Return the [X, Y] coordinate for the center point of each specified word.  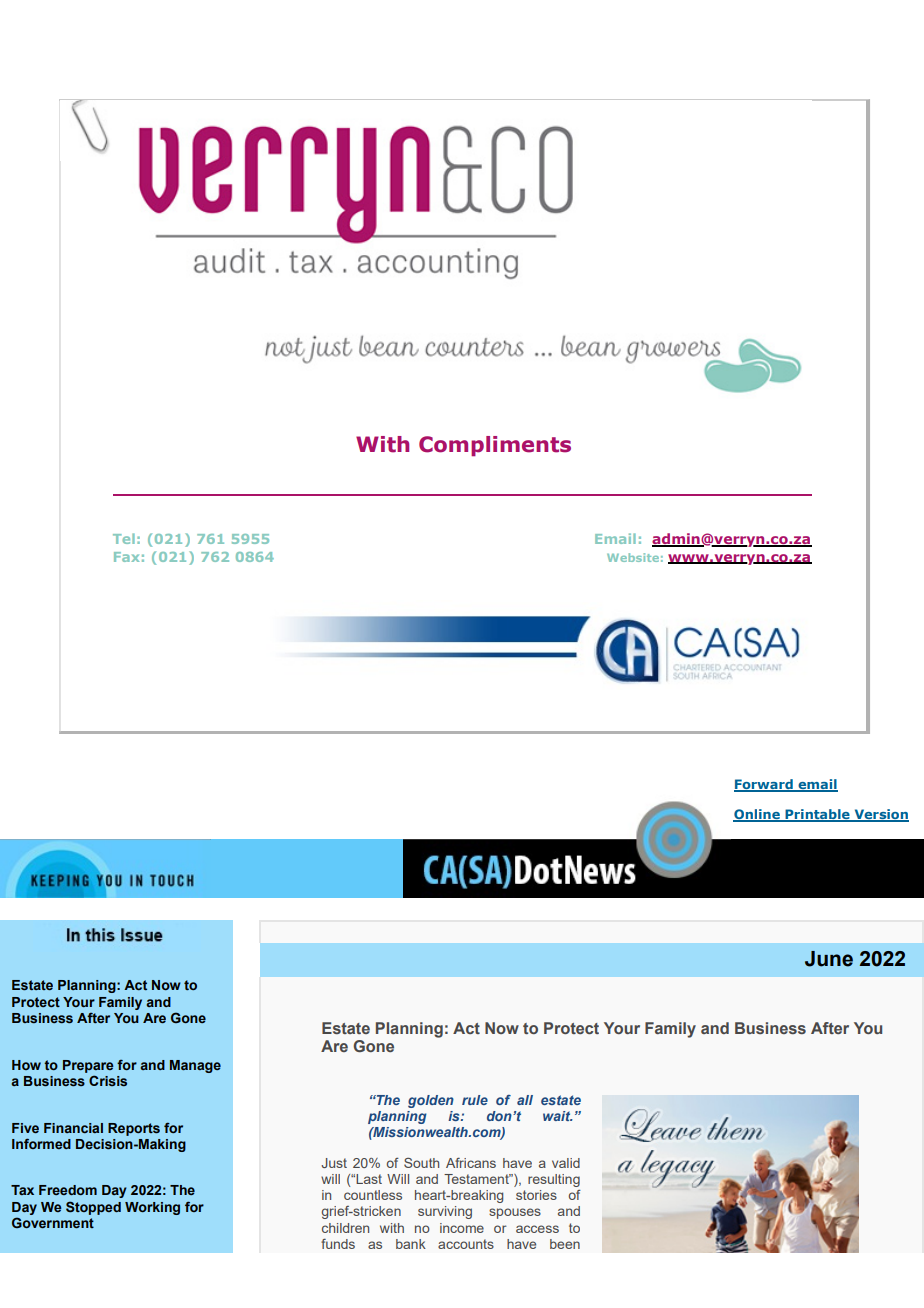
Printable [817, 815]
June [829, 959]
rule [475, 1100]
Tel [124, 538]
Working [152, 1208]
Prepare [88, 1066]
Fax [126, 557]
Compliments [495, 446]
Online [757, 815]
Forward [764, 785]
